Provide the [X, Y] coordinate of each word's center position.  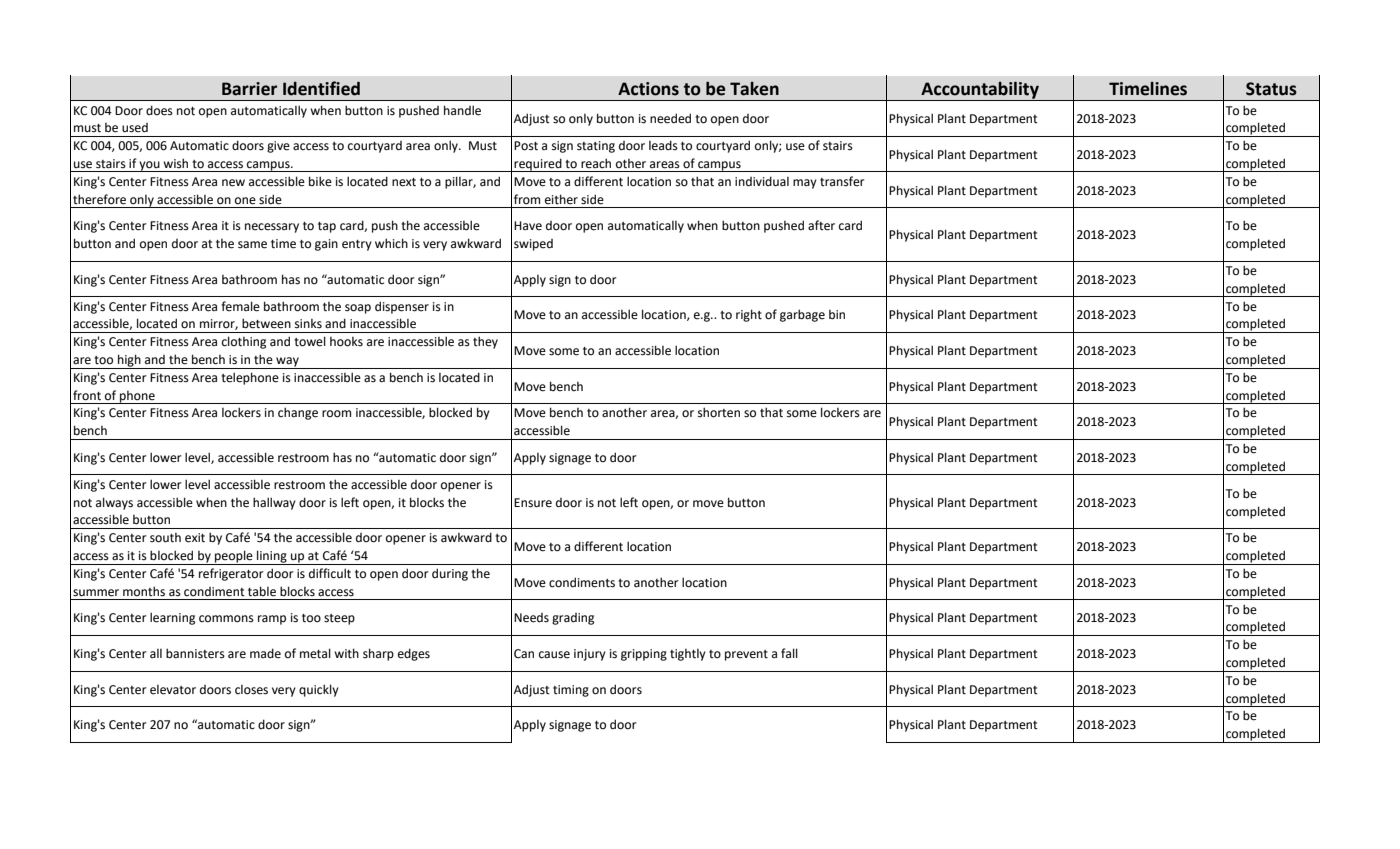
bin [837, 315]
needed [670, 118]
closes [251, 690]
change [298, 413]
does [159, 110]
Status [1271, 89]
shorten [719, 412]
